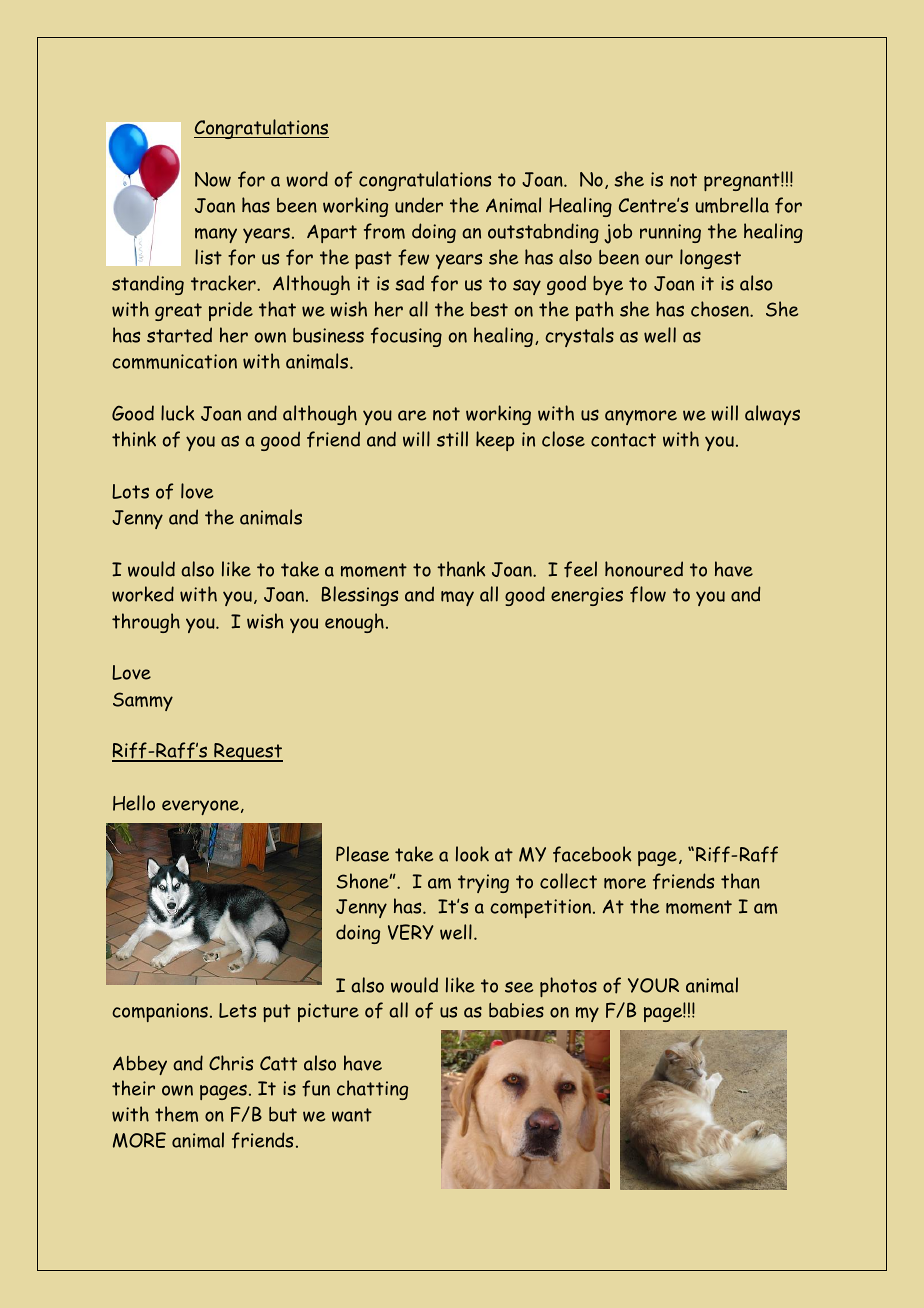 This screenshot has width=924, height=1308. Describe the element at coordinates (213, 179) in the screenshot. I see `Now` at that location.
